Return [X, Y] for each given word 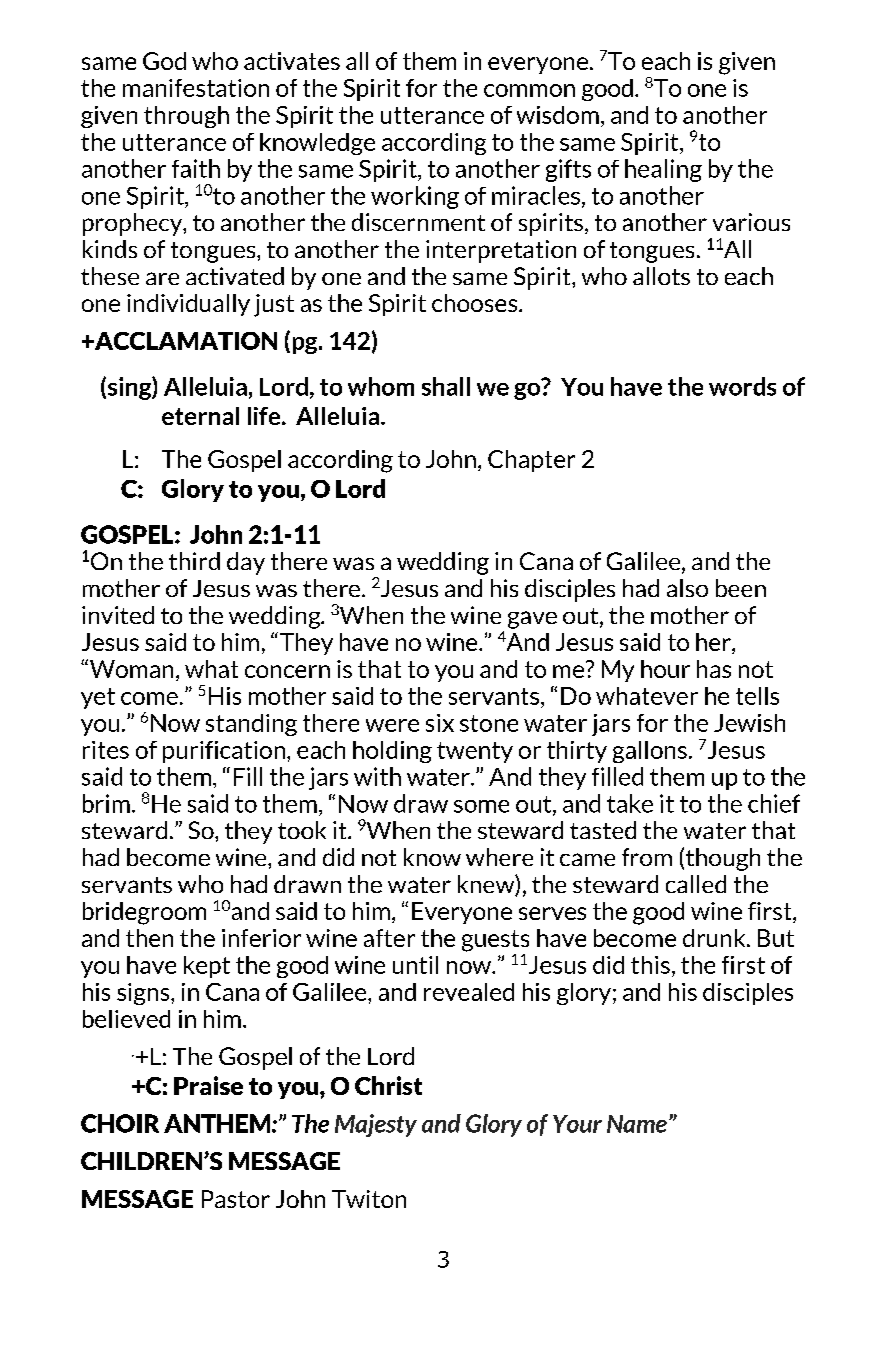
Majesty [376, 1125]
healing [663, 170]
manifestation [196, 88]
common [529, 90]
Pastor [236, 1199]
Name [637, 1124]
